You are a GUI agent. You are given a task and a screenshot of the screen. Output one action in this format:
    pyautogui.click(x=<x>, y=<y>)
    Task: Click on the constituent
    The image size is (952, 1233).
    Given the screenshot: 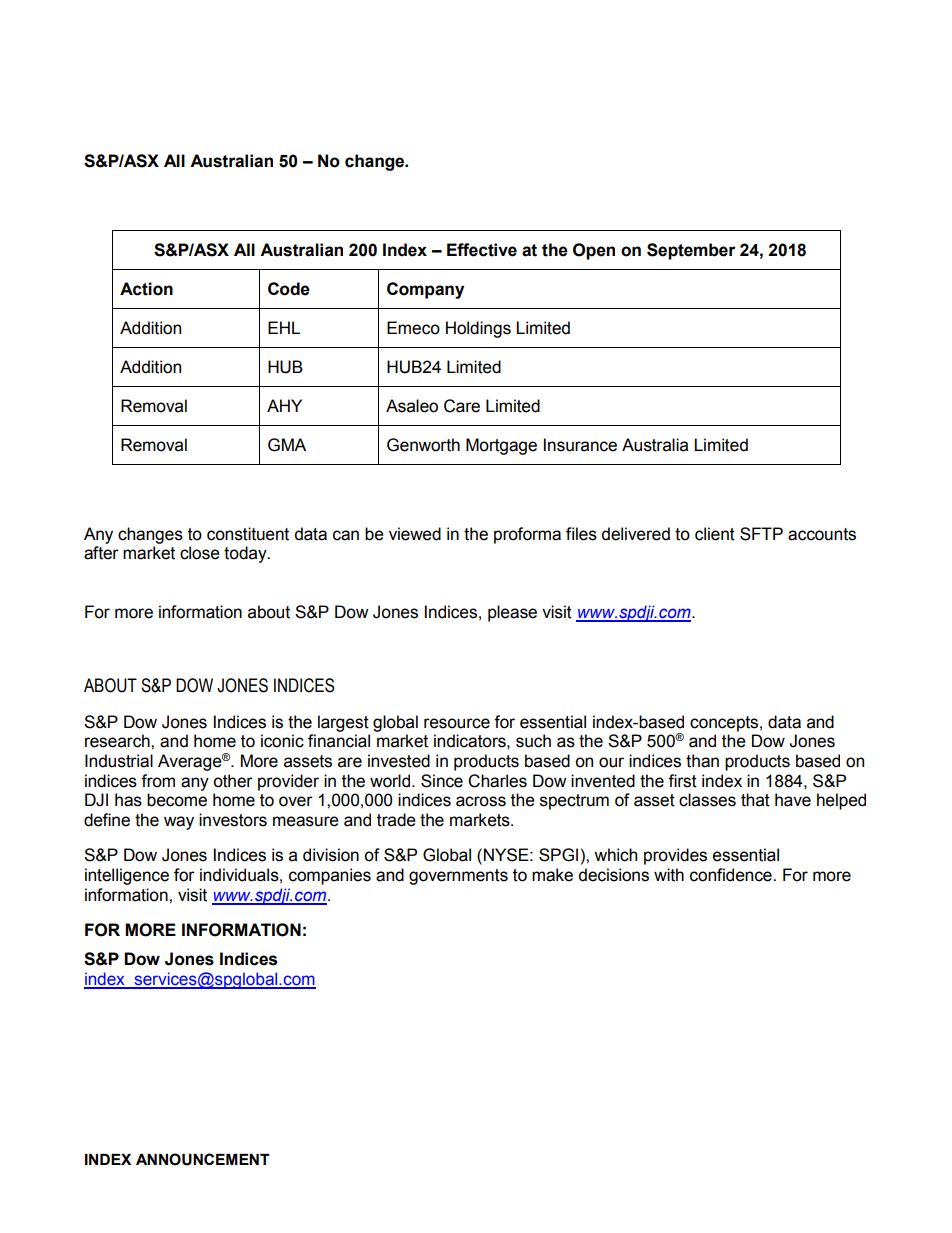 What is the action you would take?
    pyautogui.click(x=248, y=534)
